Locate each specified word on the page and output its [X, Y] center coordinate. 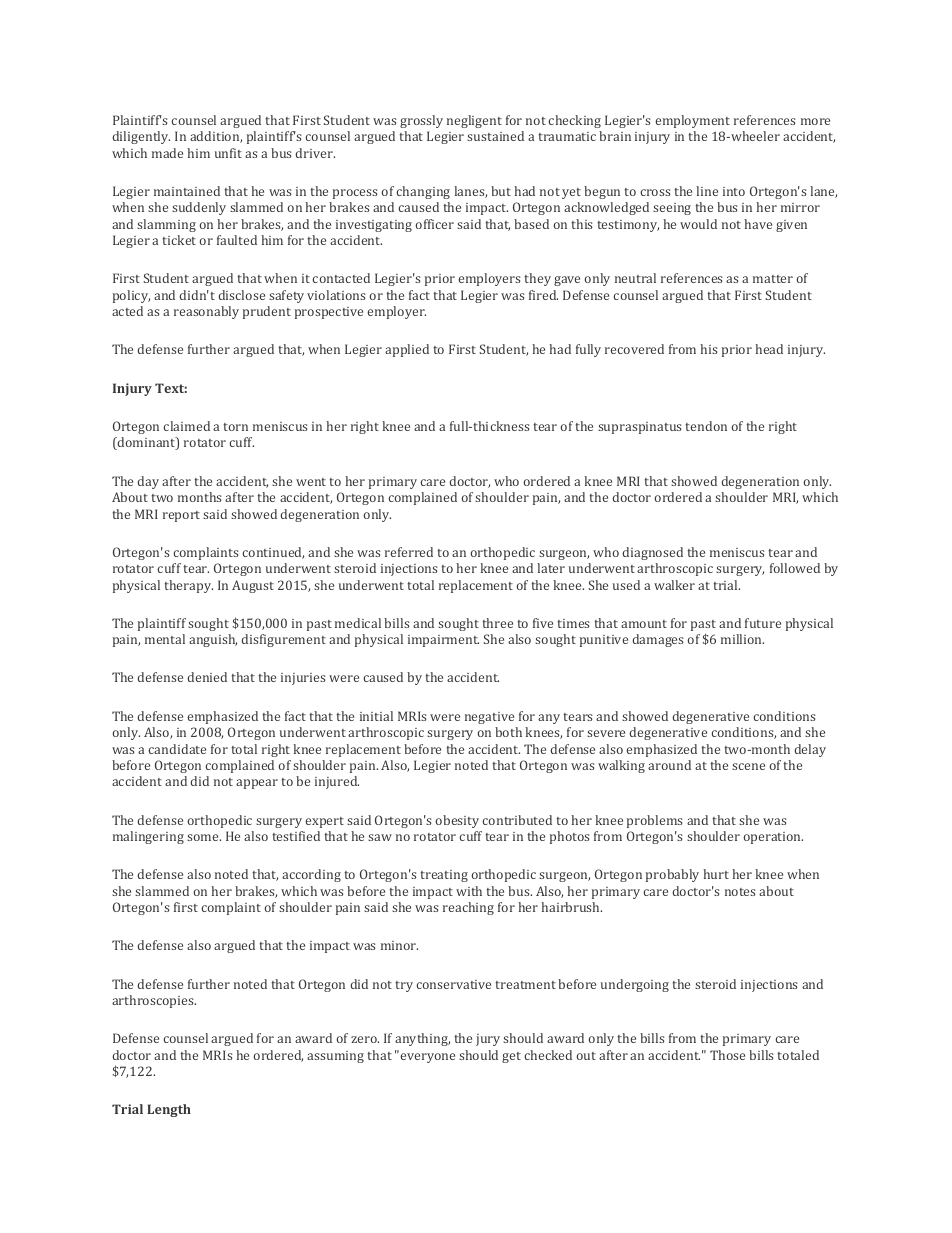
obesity [457, 821]
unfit [228, 153]
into [734, 191]
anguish [213, 640]
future [763, 623]
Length [169, 1110]
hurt [716, 874]
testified [296, 836]
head [769, 349]
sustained [495, 136]
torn [235, 427]
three [497, 623]
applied [407, 350]
